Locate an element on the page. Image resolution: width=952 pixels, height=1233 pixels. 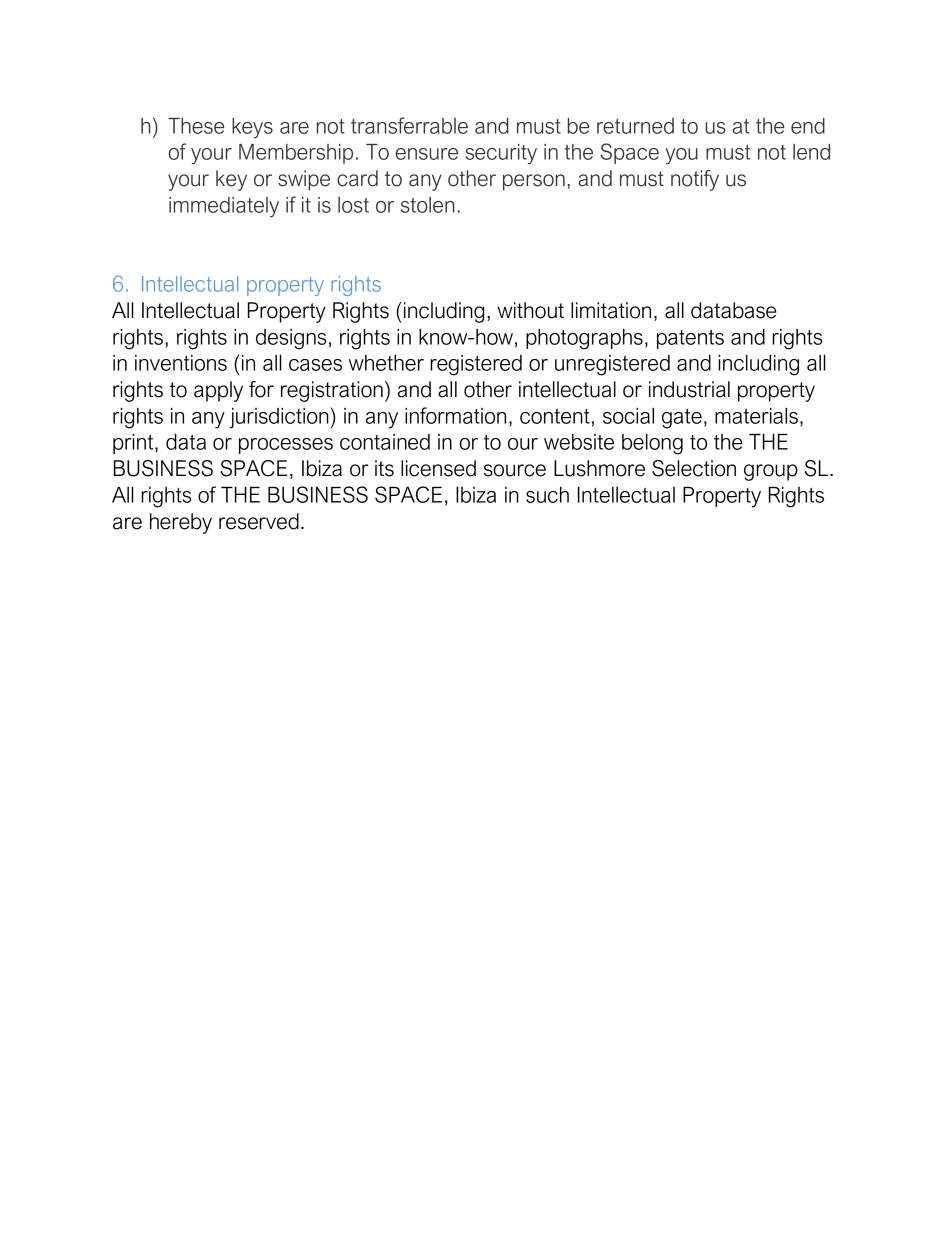
stolen is located at coordinates (427, 205).
